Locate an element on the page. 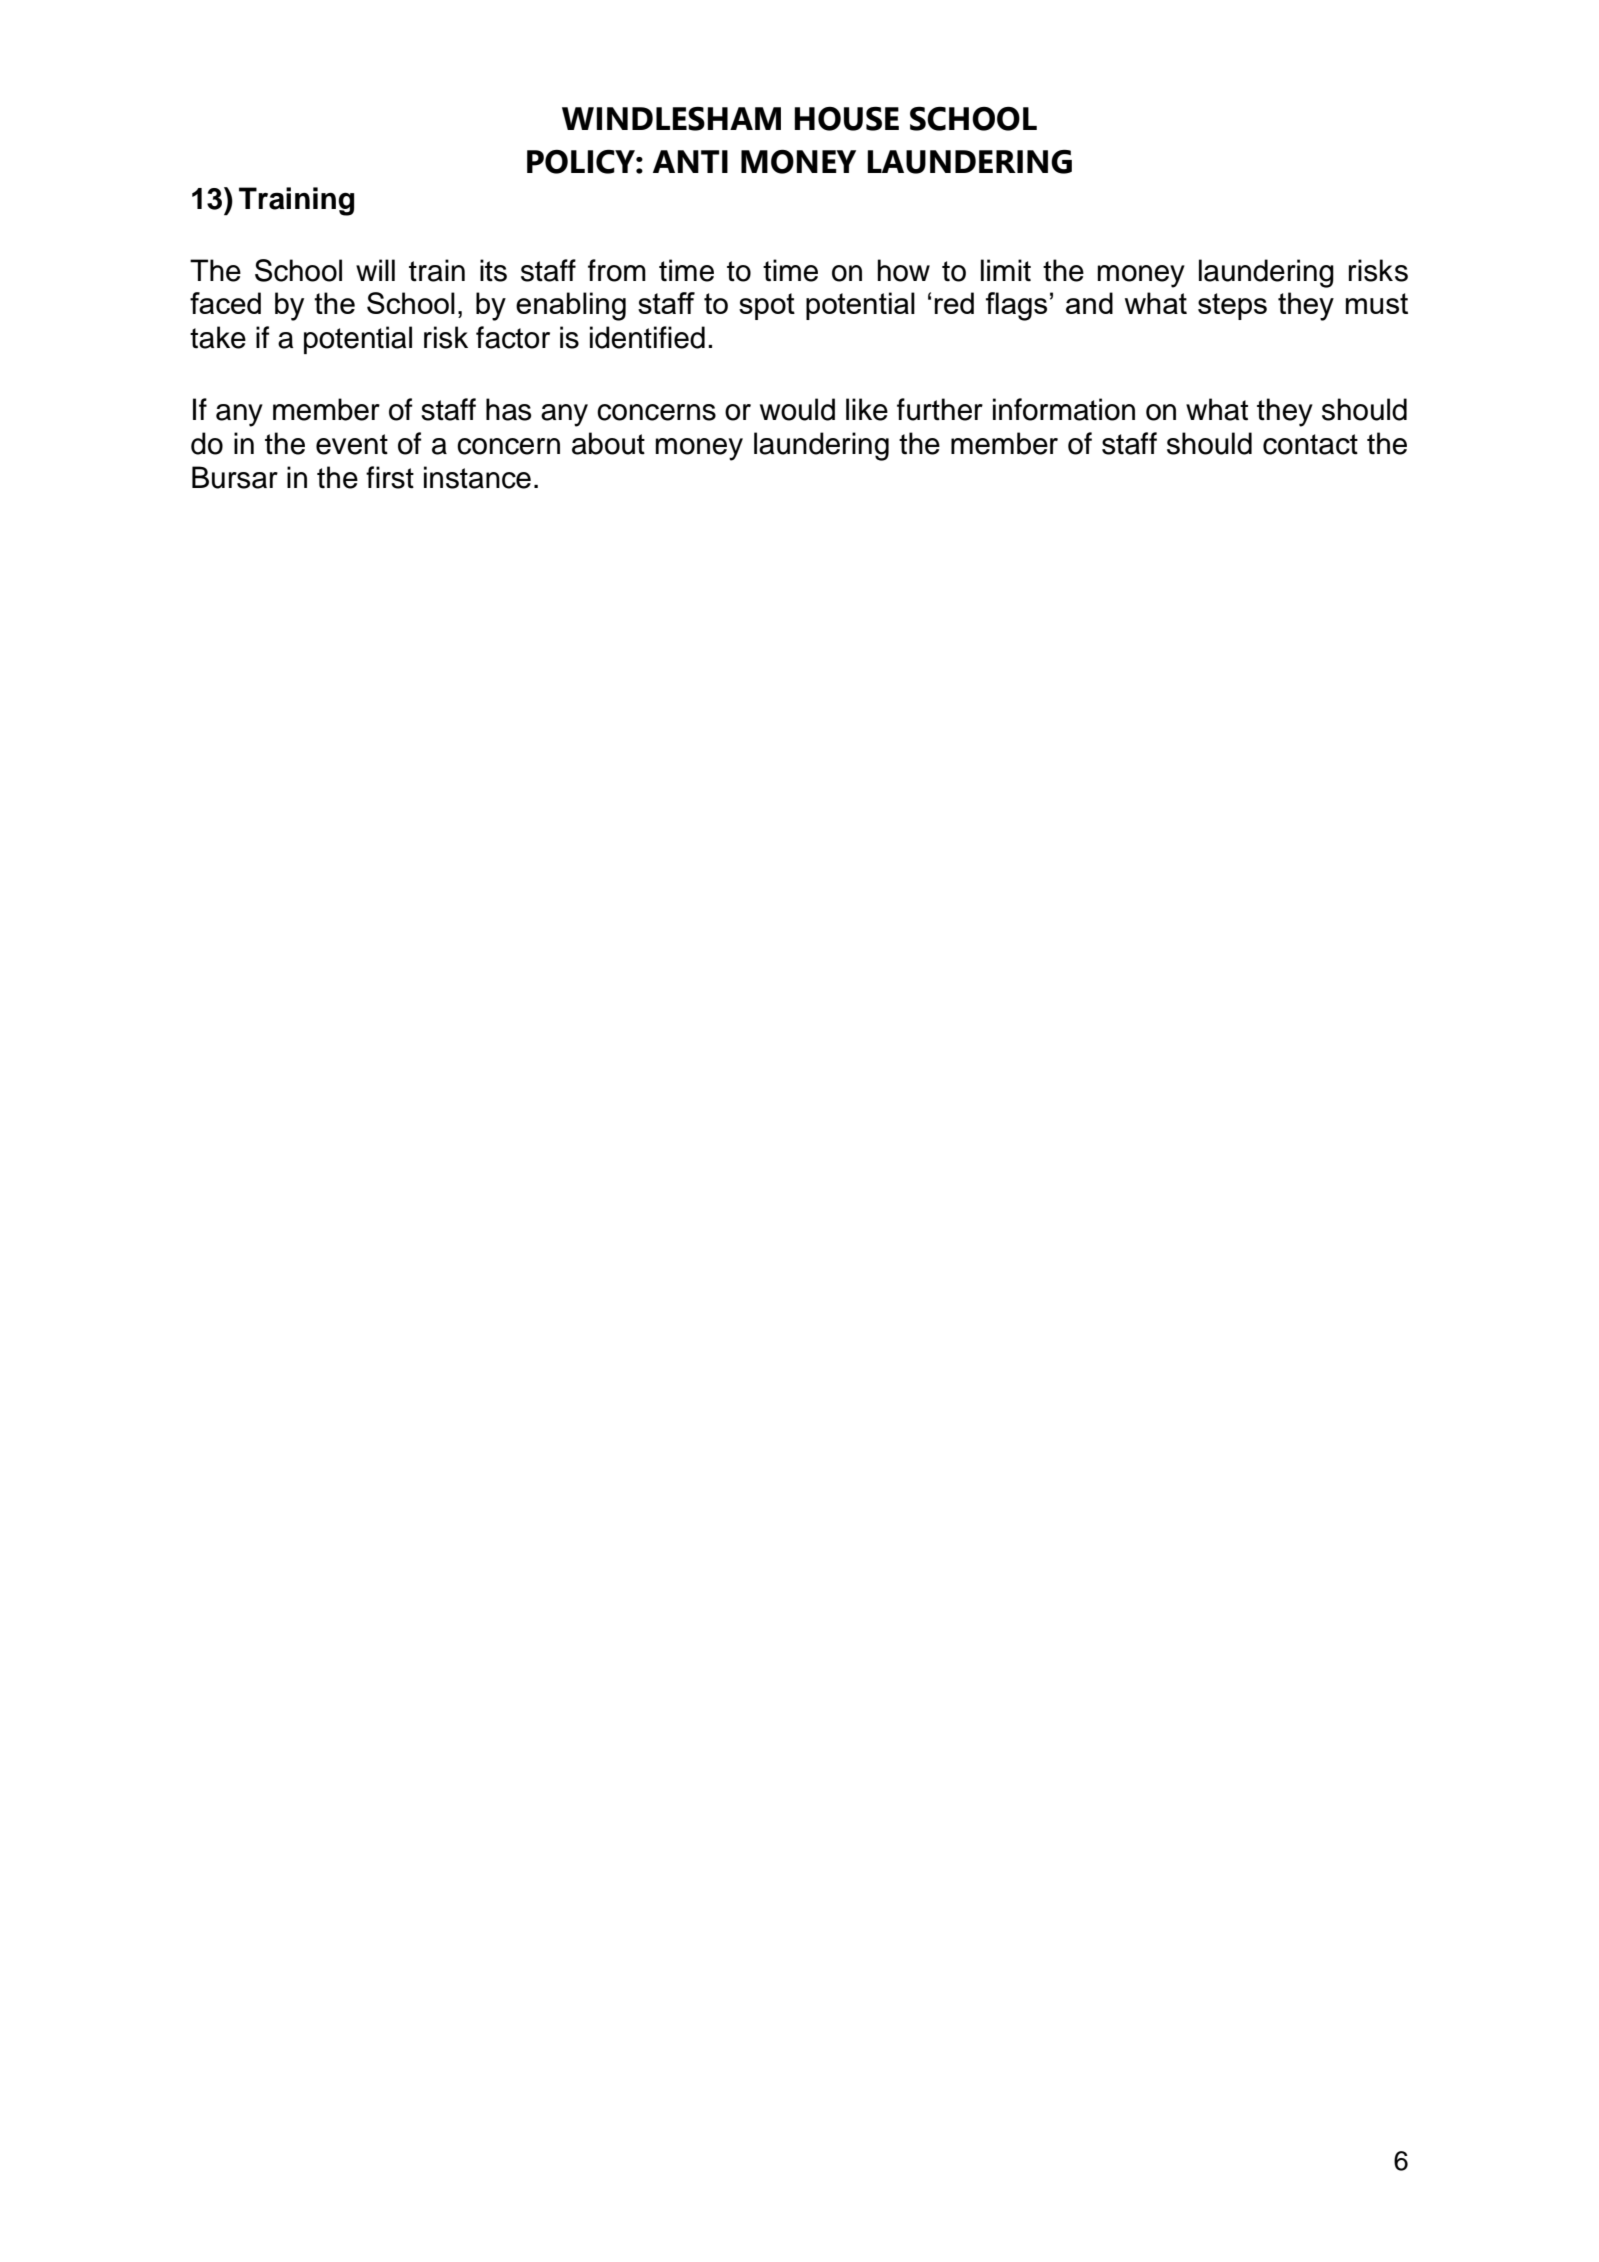 The image size is (1599, 2262). and is located at coordinates (1089, 303).
